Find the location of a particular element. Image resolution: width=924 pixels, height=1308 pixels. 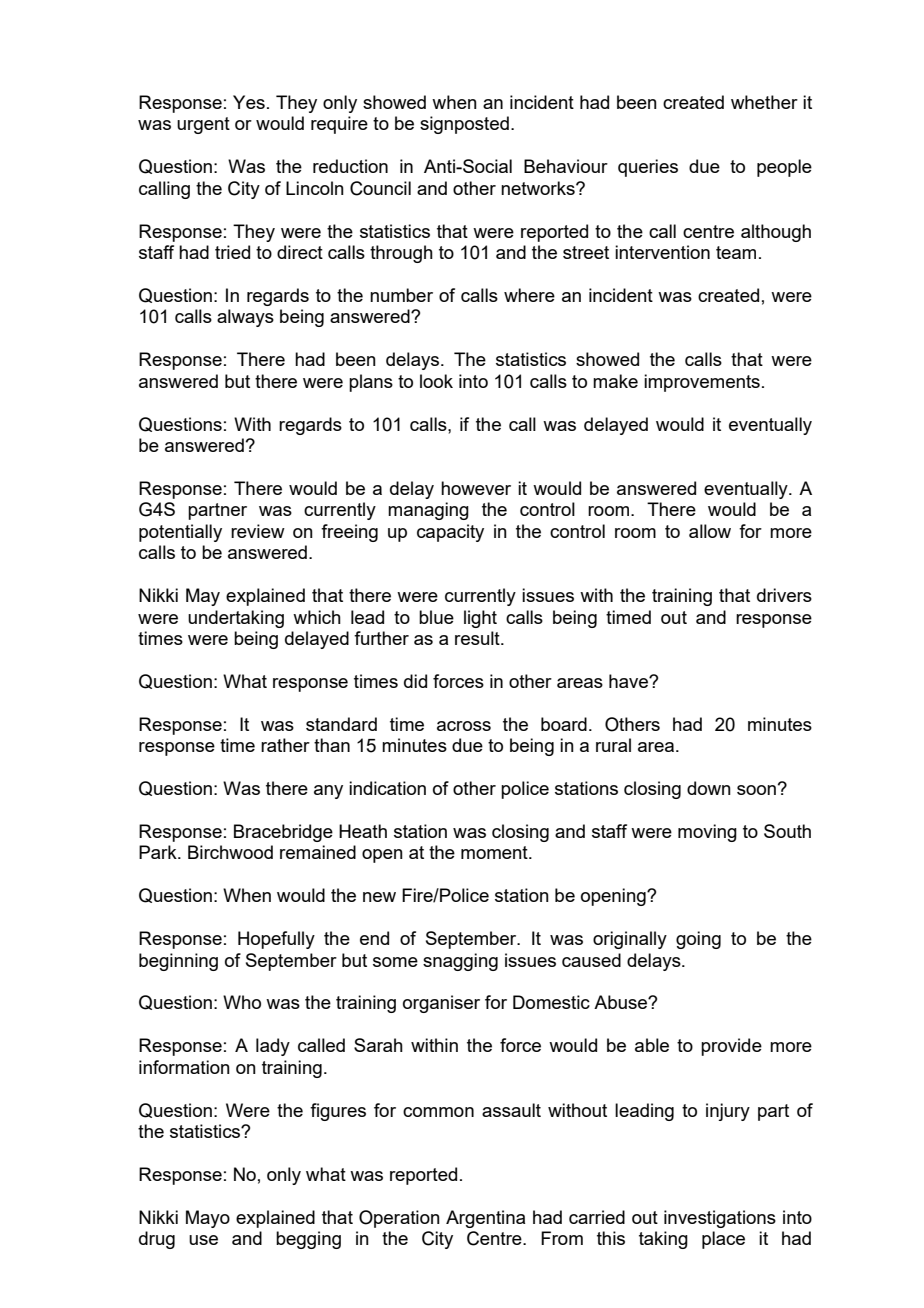

result is located at coordinates (478, 638).
